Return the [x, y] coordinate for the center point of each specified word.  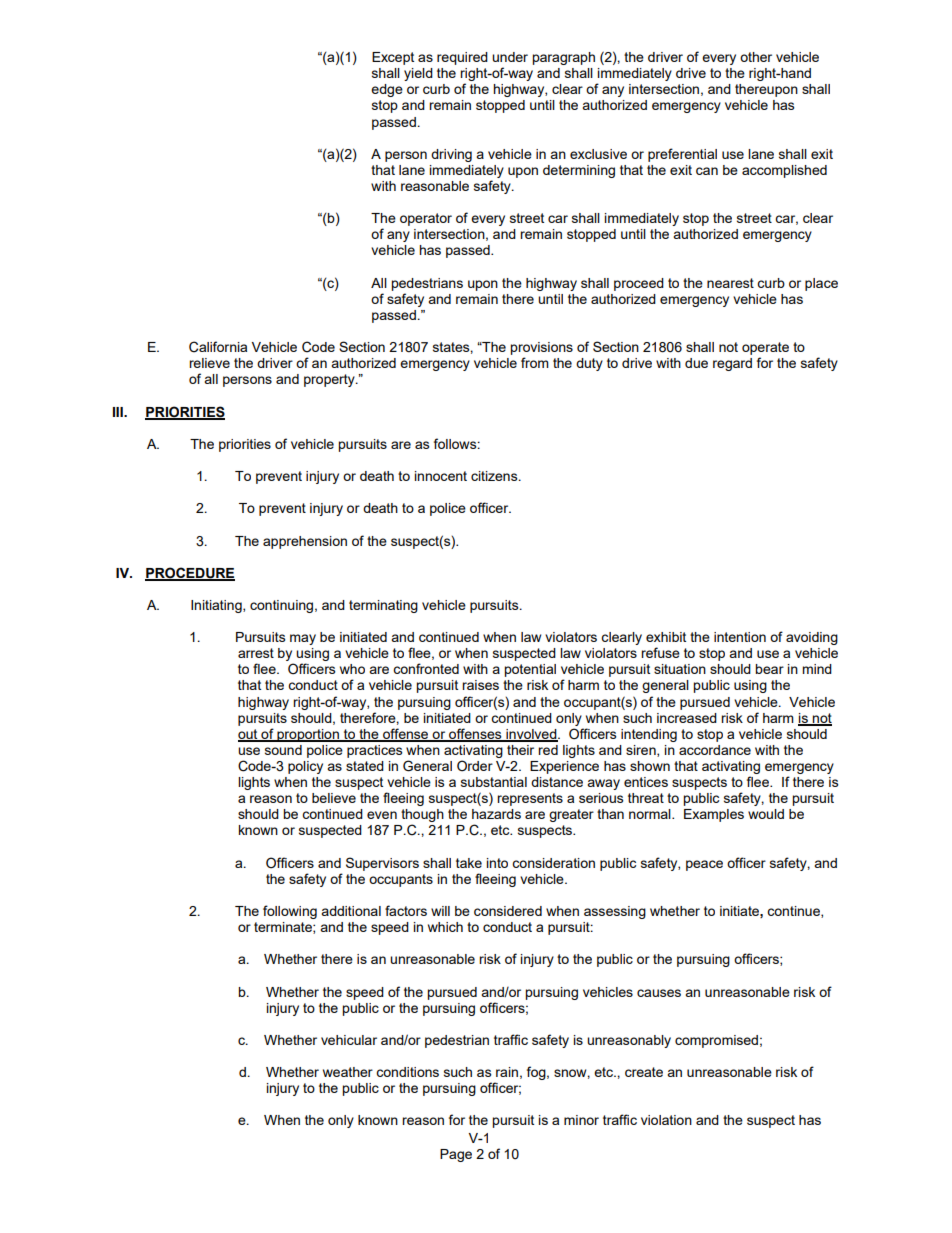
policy [305, 767]
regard [732, 364]
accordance [715, 750]
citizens [495, 476]
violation [666, 1120]
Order [475, 766]
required [462, 58]
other [756, 57]
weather [348, 1072]
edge [387, 90]
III [119, 412]
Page [456, 1155]
